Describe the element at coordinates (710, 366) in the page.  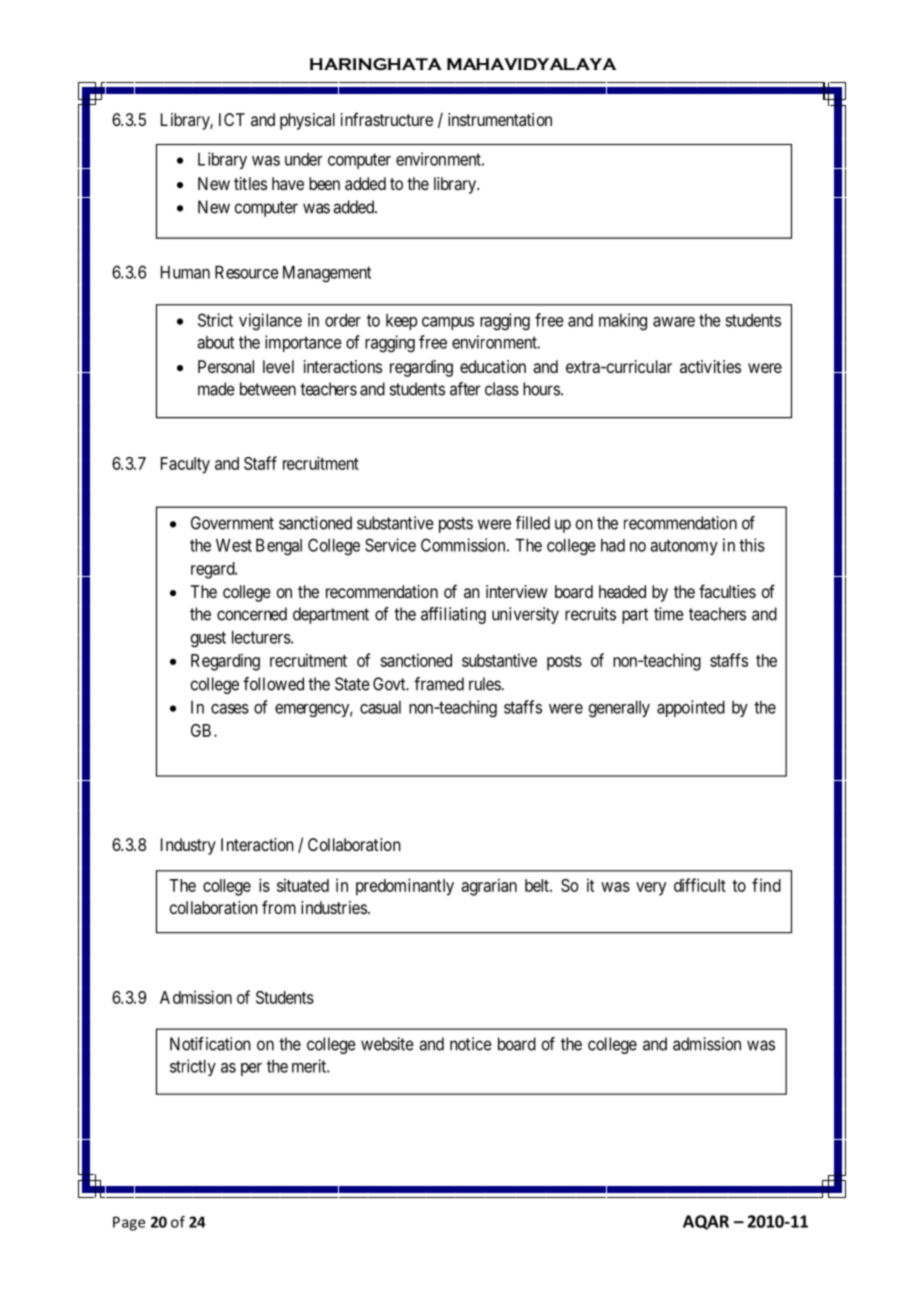
I see `activities` at that location.
